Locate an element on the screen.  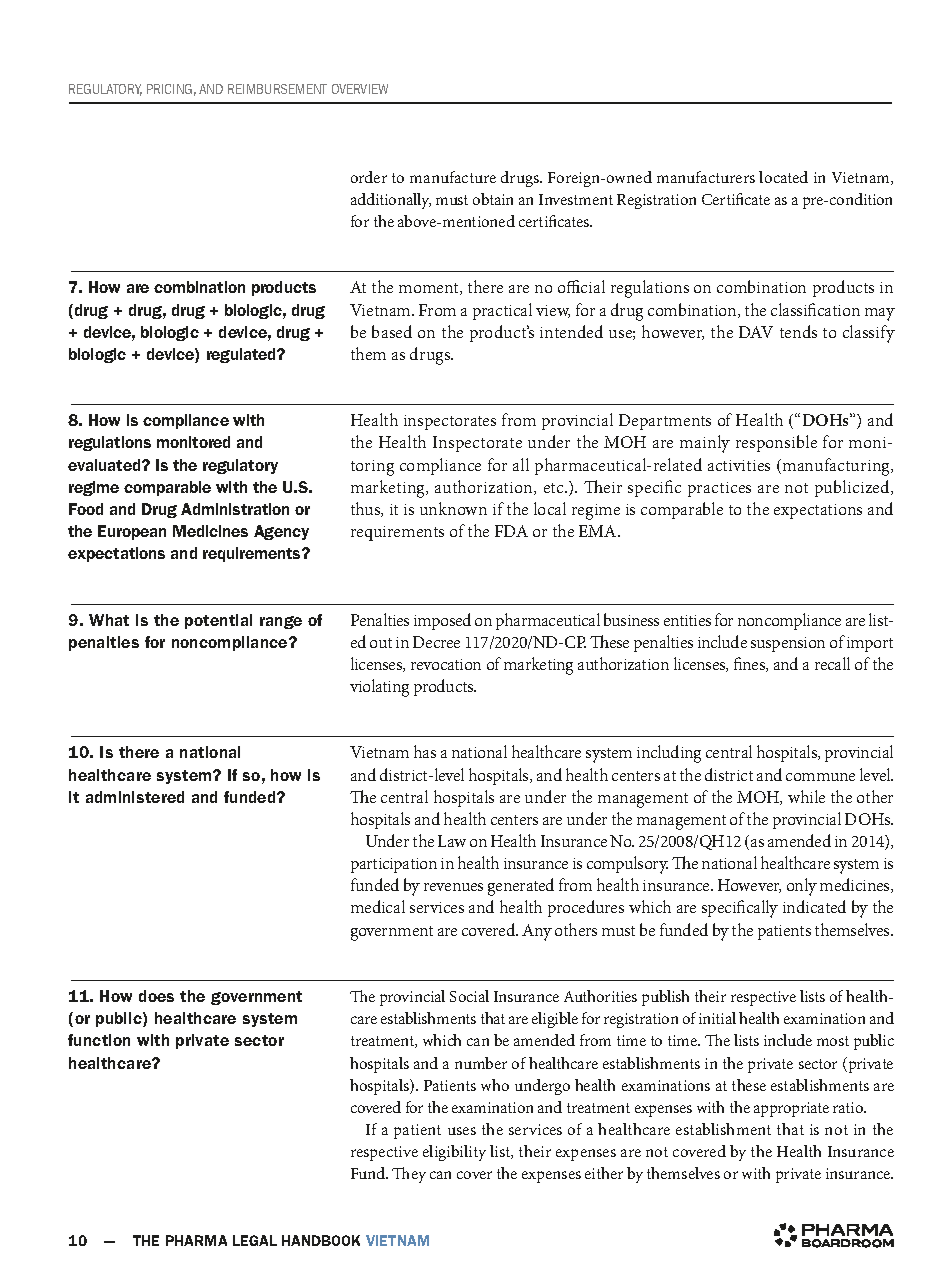
indicated is located at coordinates (814, 906).
